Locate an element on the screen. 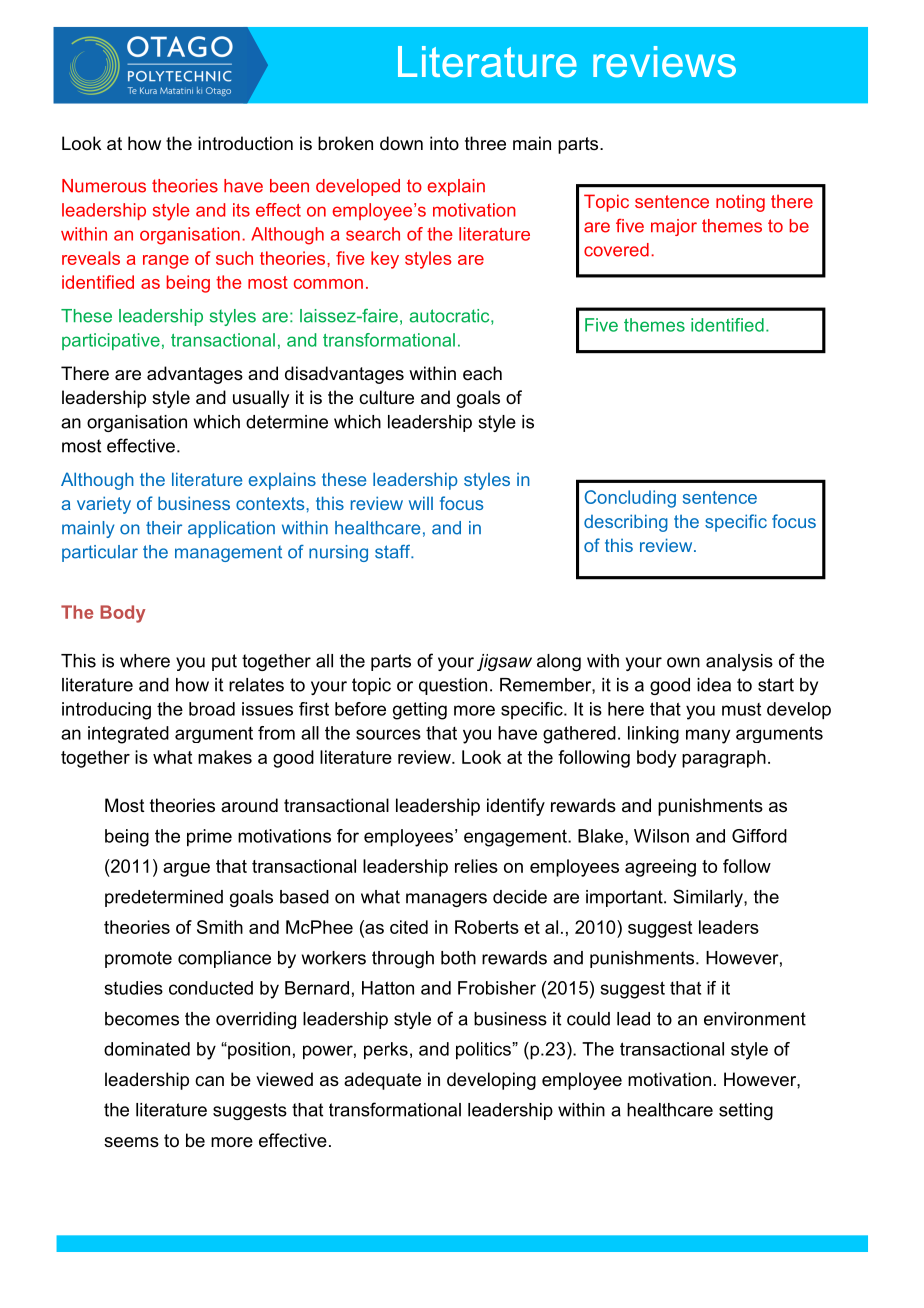 The width and height of the screenshot is (924, 1308). put is located at coordinates (224, 662).
